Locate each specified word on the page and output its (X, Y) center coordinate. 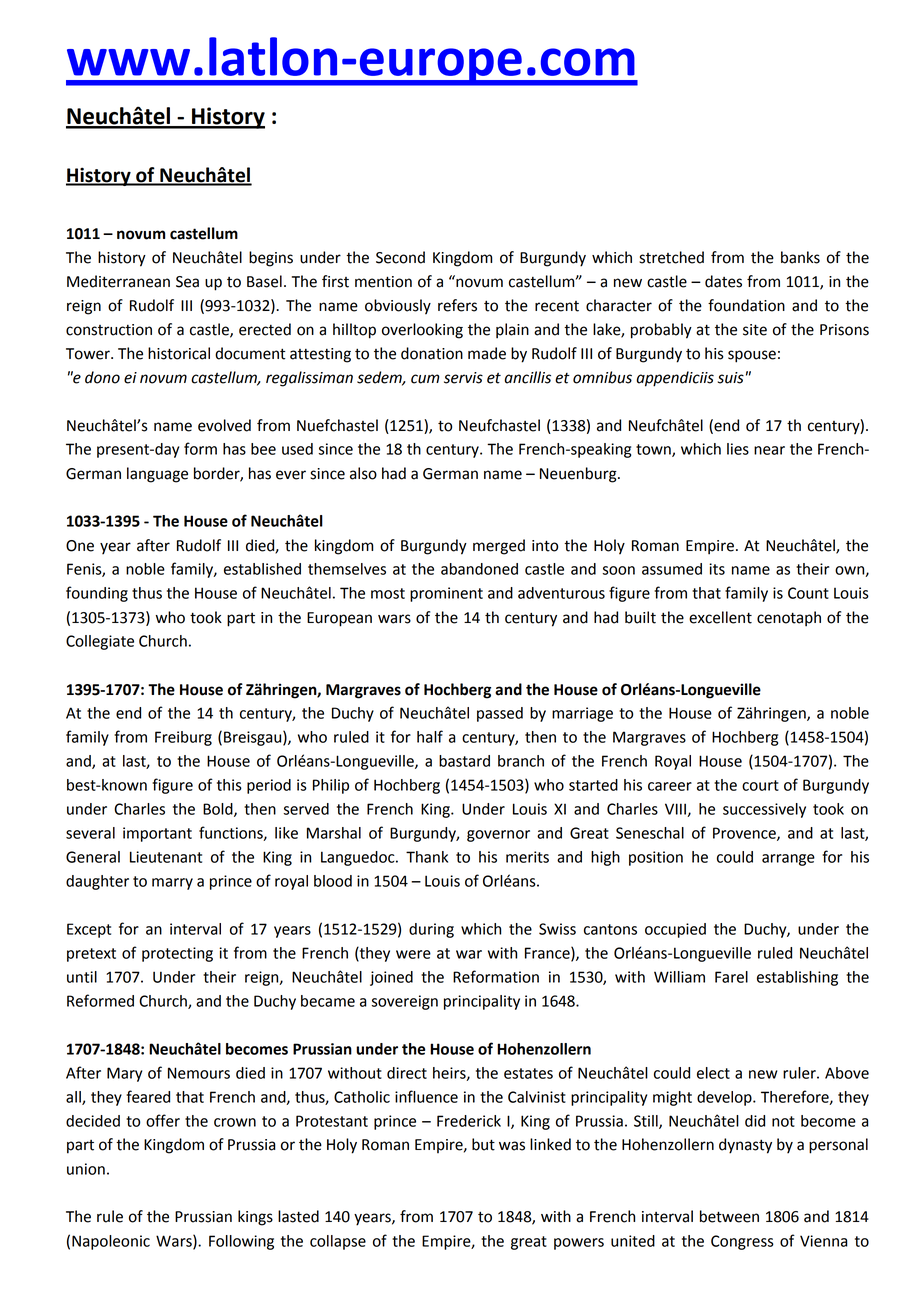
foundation (746, 305)
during (431, 930)
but (483, 1144)
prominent (446, 594)
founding (97, 594)
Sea (187, 282)
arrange (788, 860)
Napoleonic (111, 1242)
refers (457, 305)
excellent (720, 617)
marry (172, 884)
